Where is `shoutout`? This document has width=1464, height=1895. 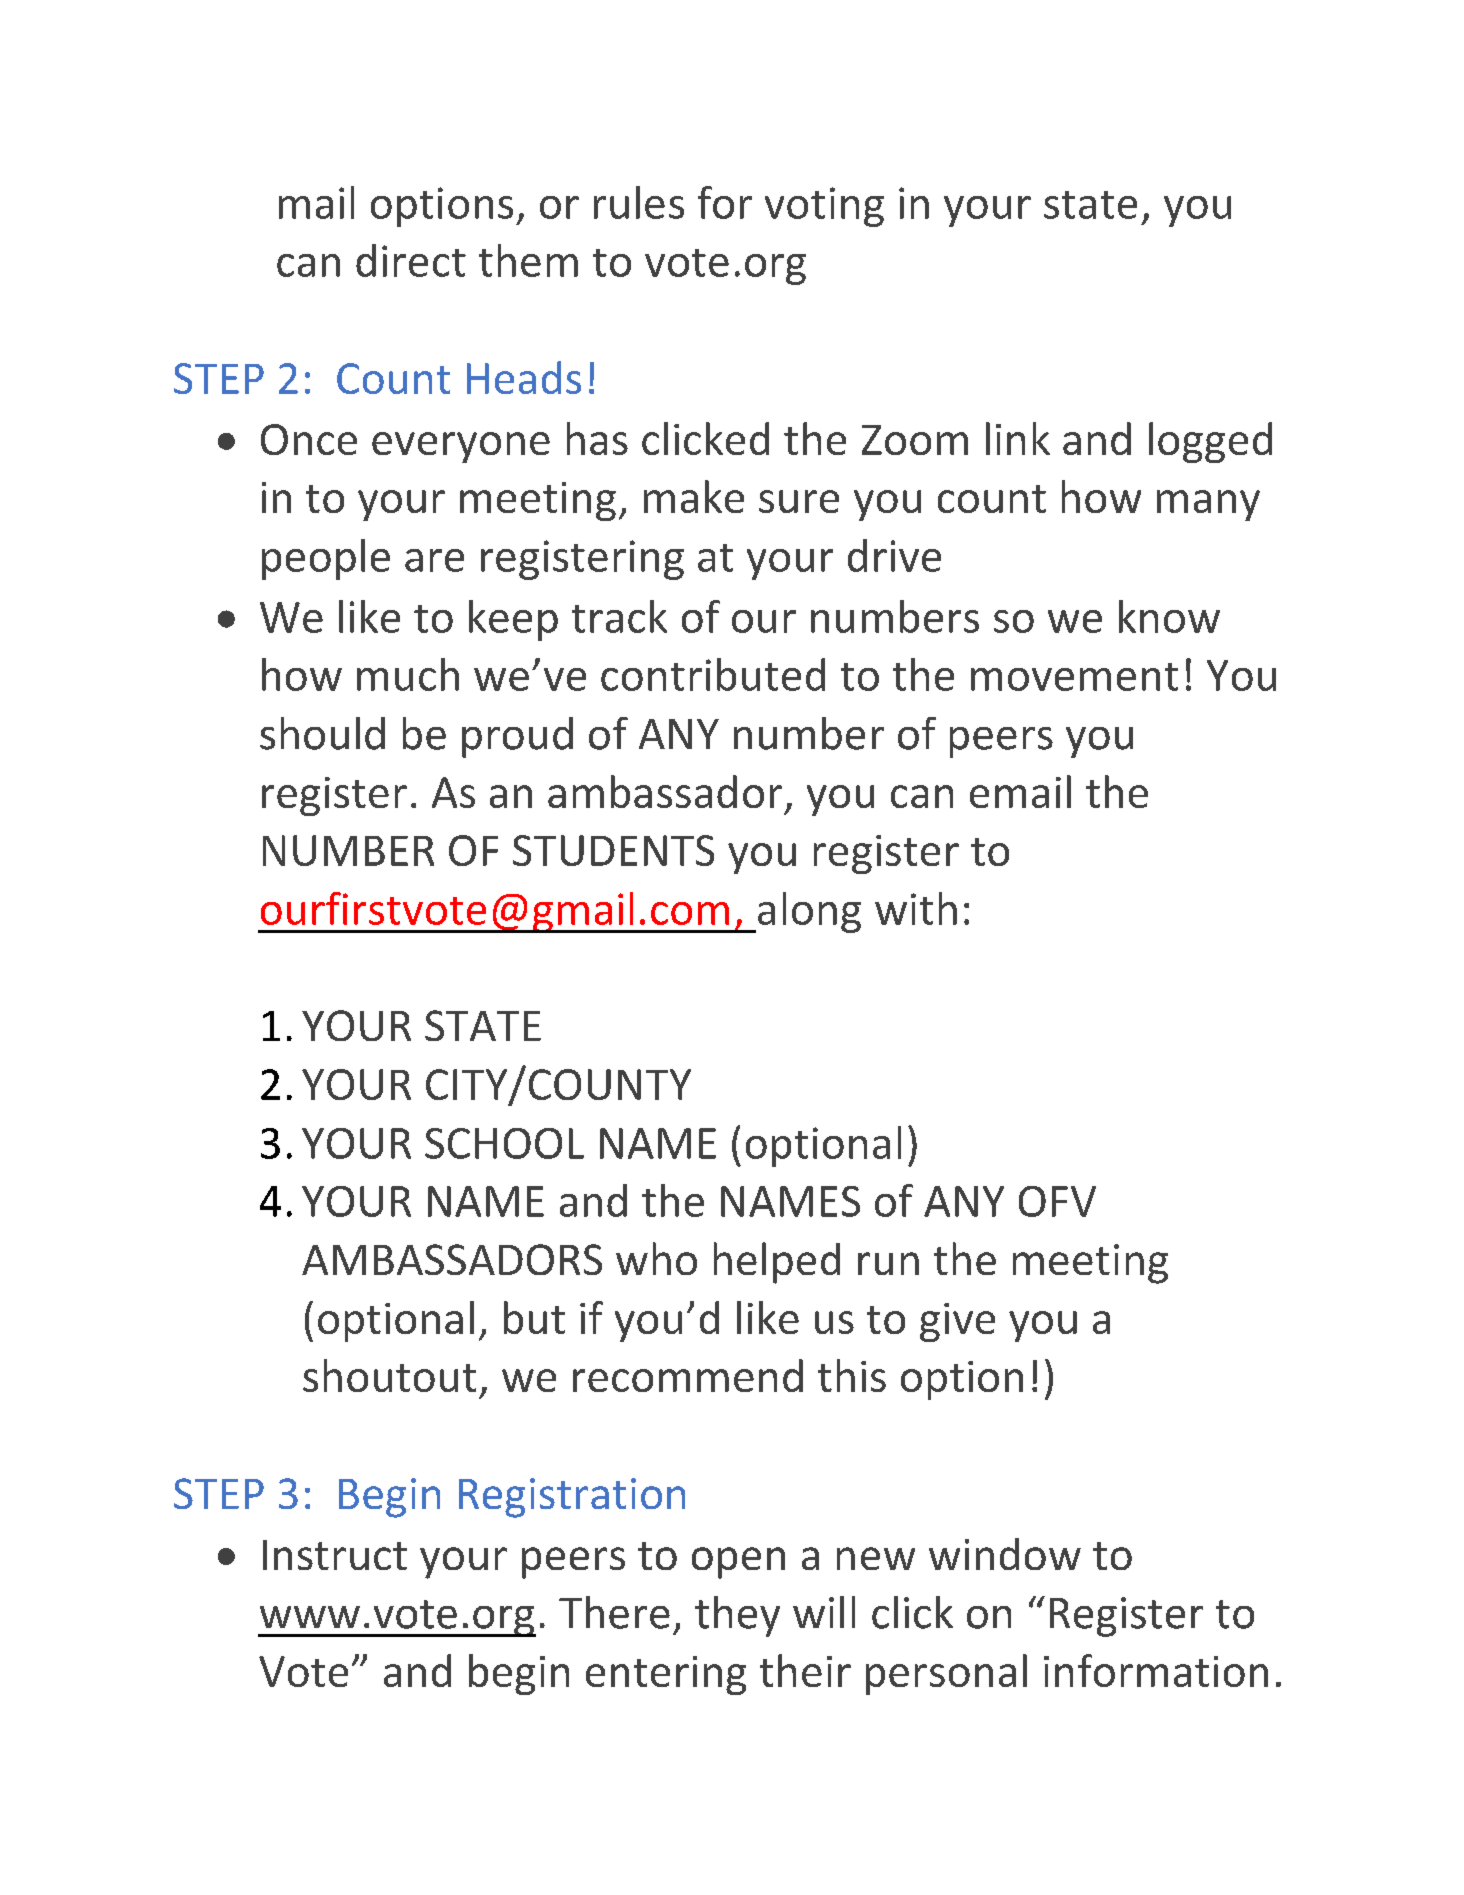 shoutout is located at coordinates (389, 1375).
